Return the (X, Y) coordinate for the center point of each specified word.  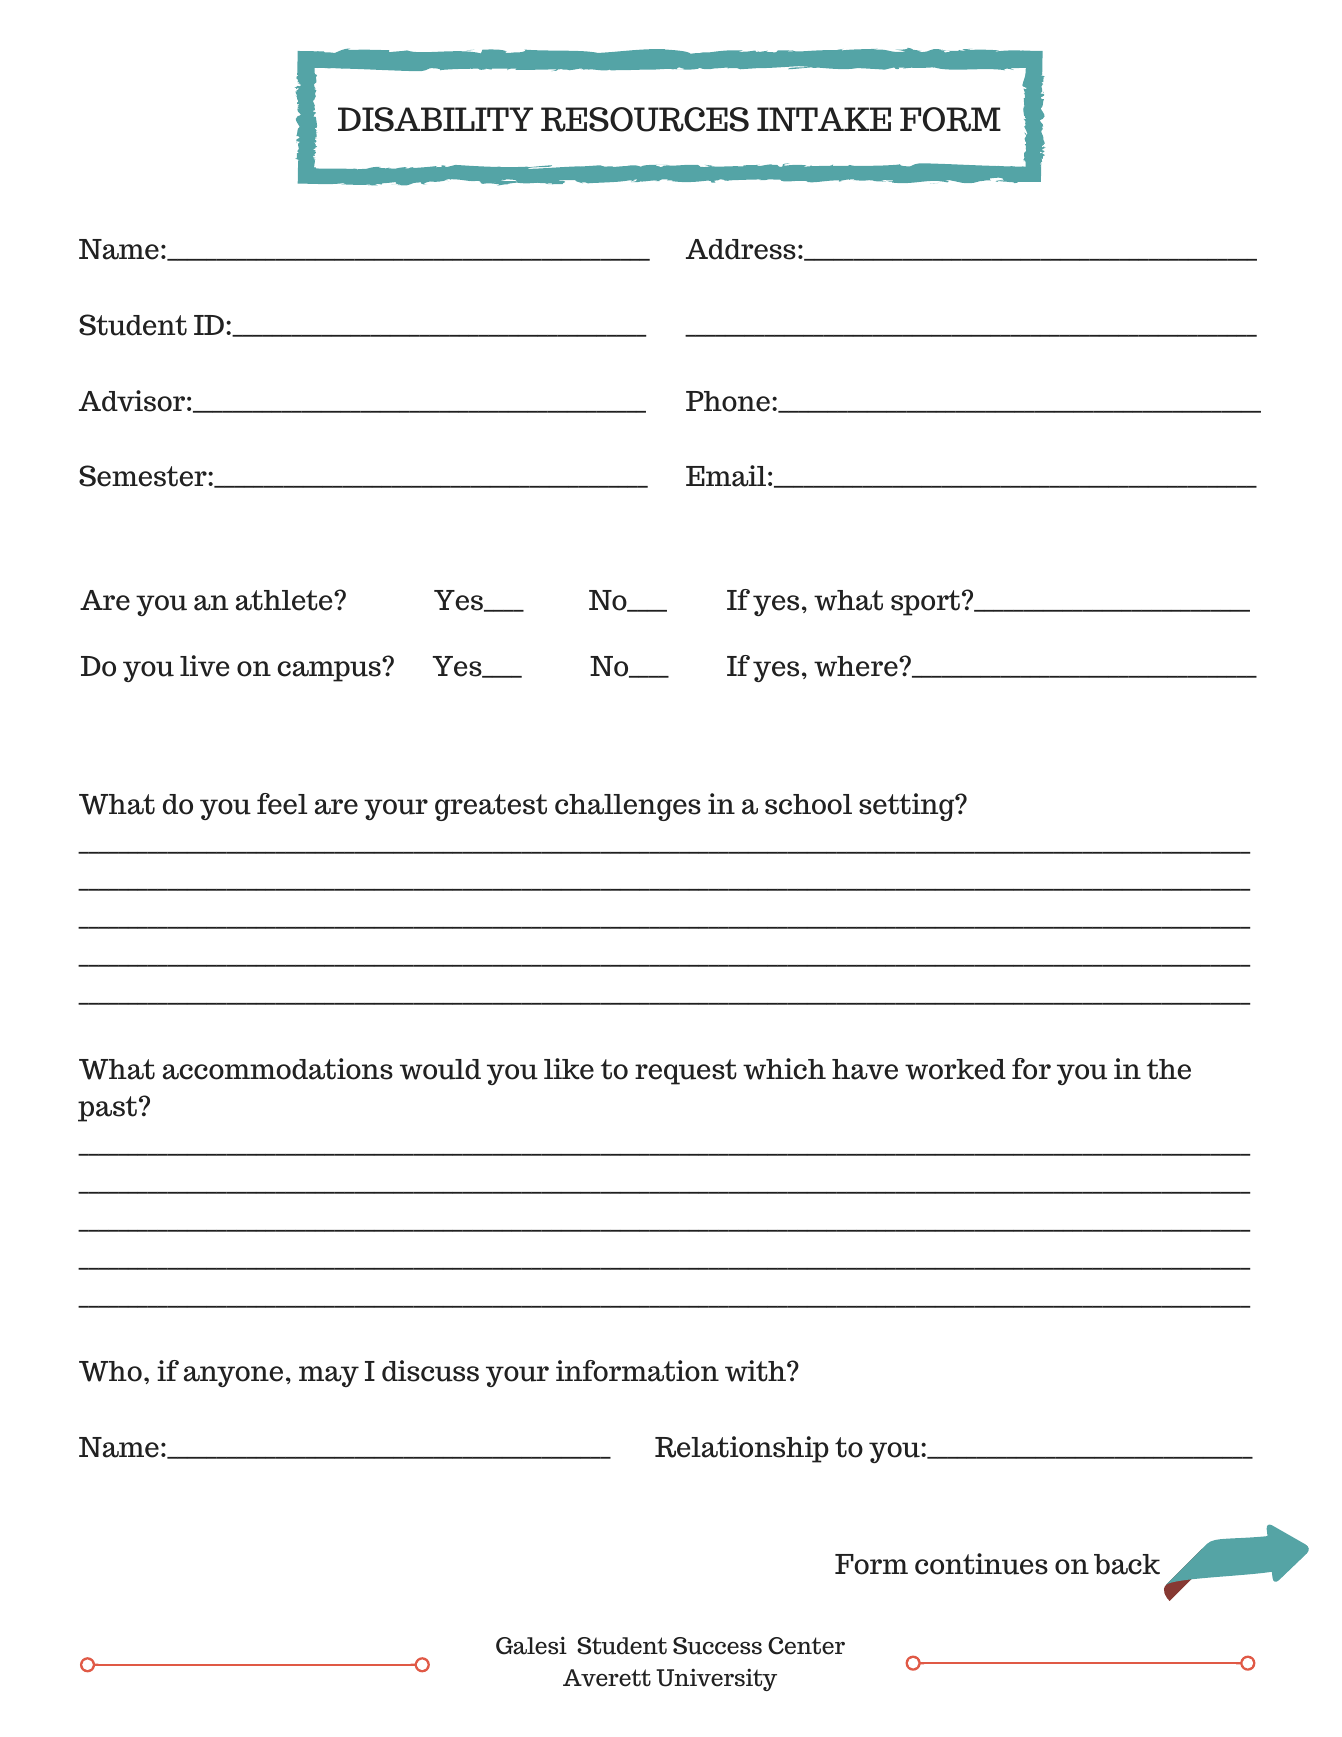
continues (981, 1564)
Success (717, 1646)
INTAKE (824, 119)
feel (282, 804)
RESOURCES (645, 119)
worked (955, 1069)
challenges (628, 807)
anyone (233, 1376)
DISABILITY (435, 119)
